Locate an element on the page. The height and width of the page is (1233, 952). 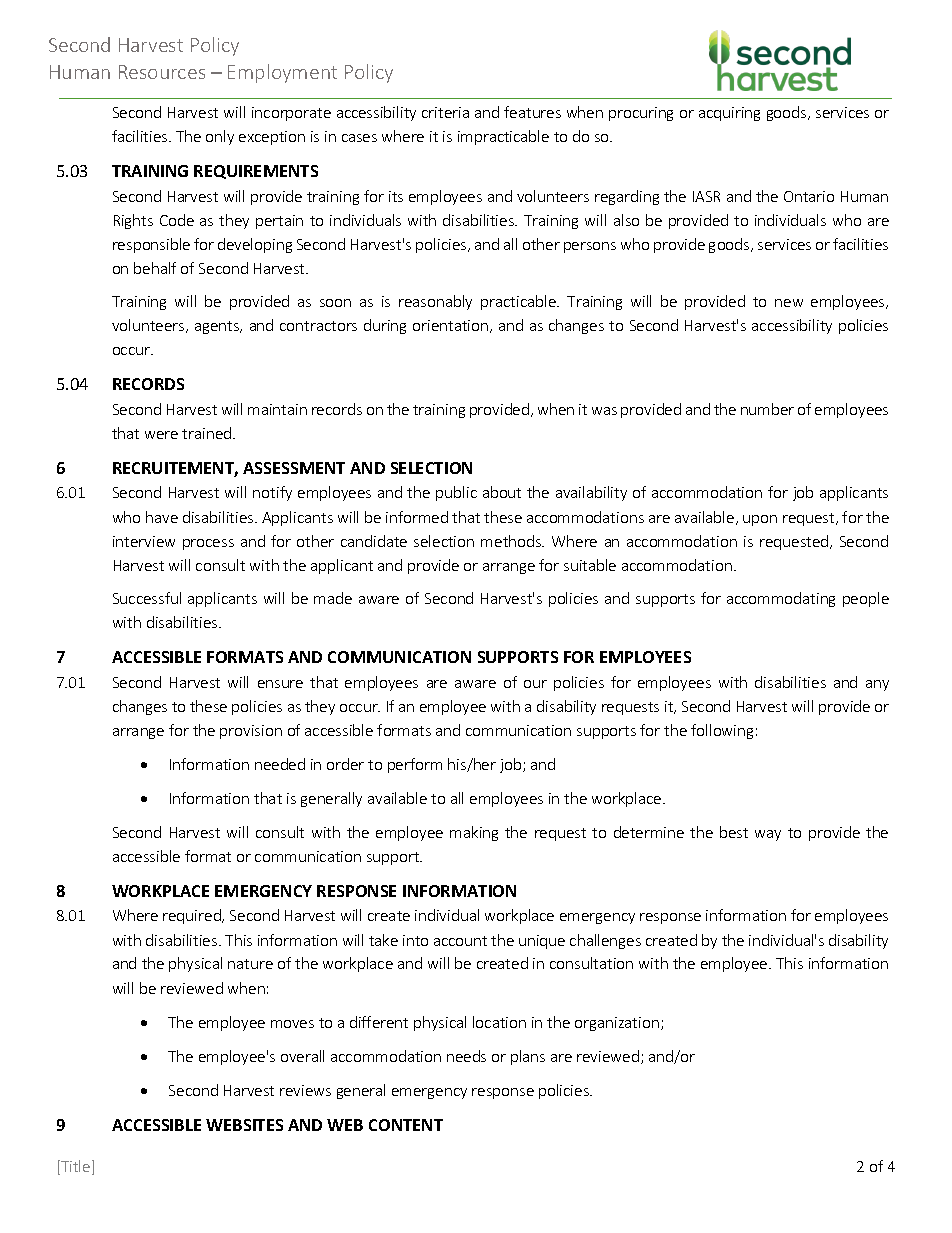
new is located at coordinates (789, 303).
